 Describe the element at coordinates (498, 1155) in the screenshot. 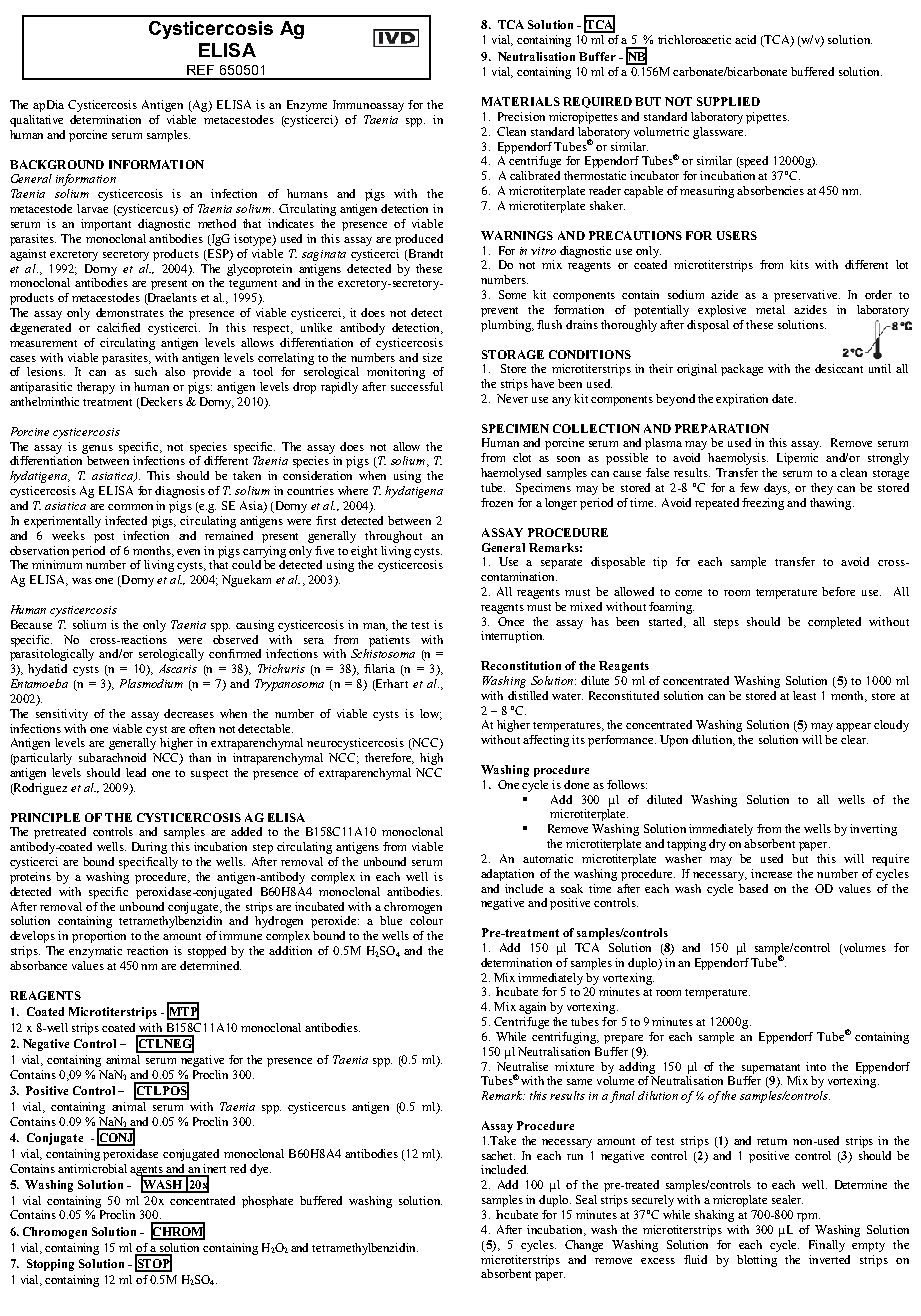

I see `sachet` at that location.
